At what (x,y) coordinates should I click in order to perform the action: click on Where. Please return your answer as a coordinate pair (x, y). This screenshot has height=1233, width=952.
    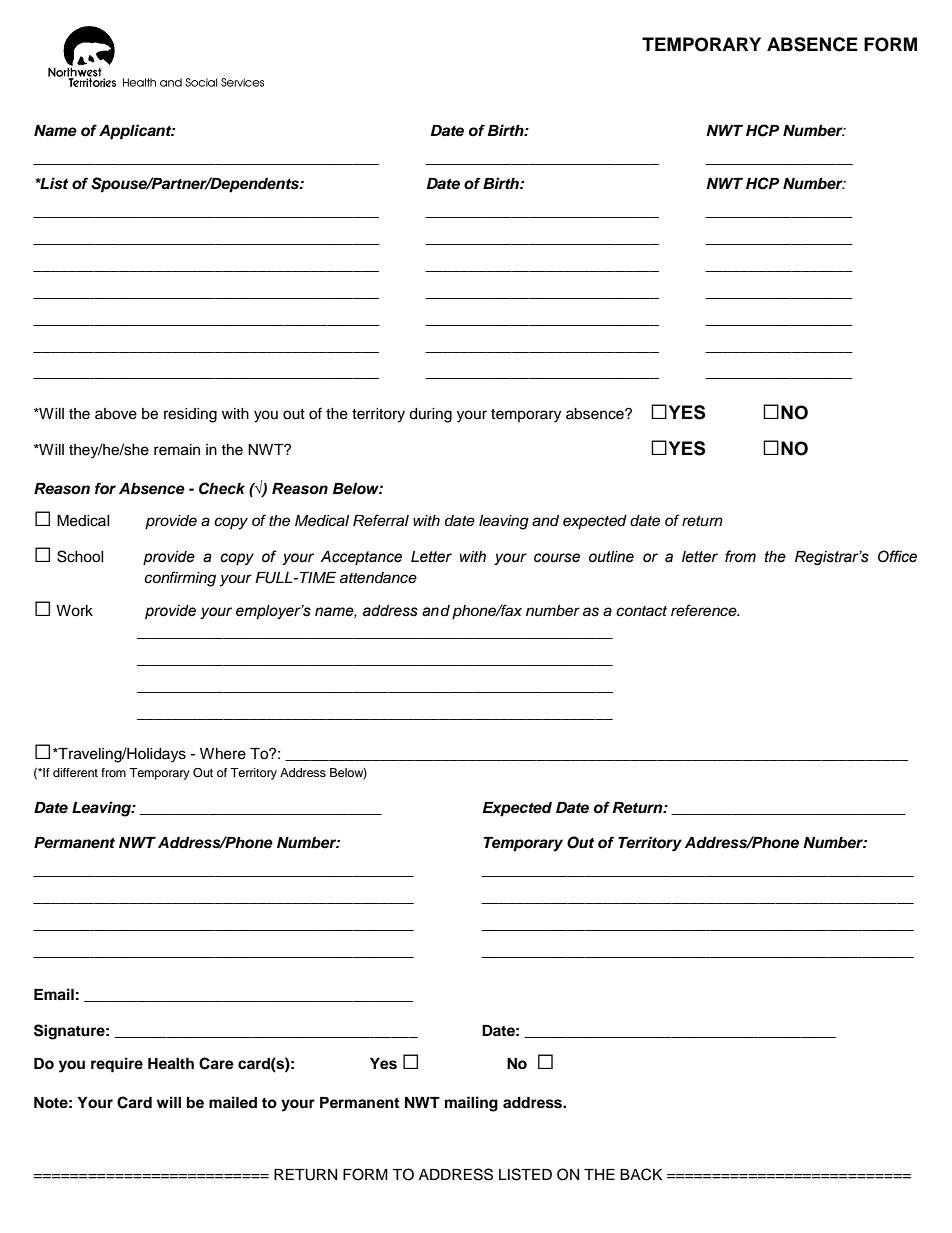
    Looking at the image, I should click on (223, 754).
